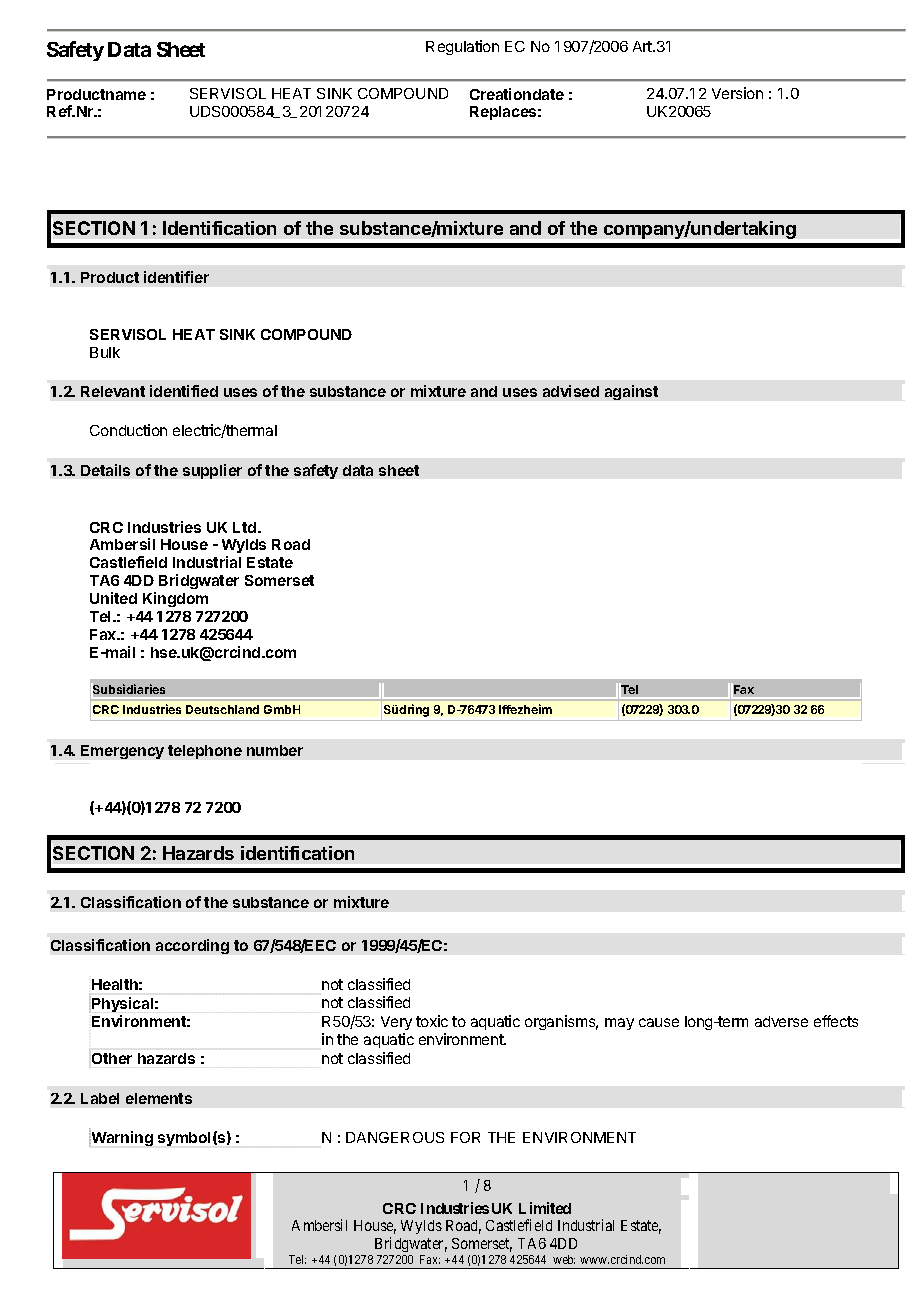 Image resolution: width=924 pixels, height=1308 pixels. What do you see at coordinates (462, 47) in the page?
I see `Regulation` at bounding box center [462, 47].
